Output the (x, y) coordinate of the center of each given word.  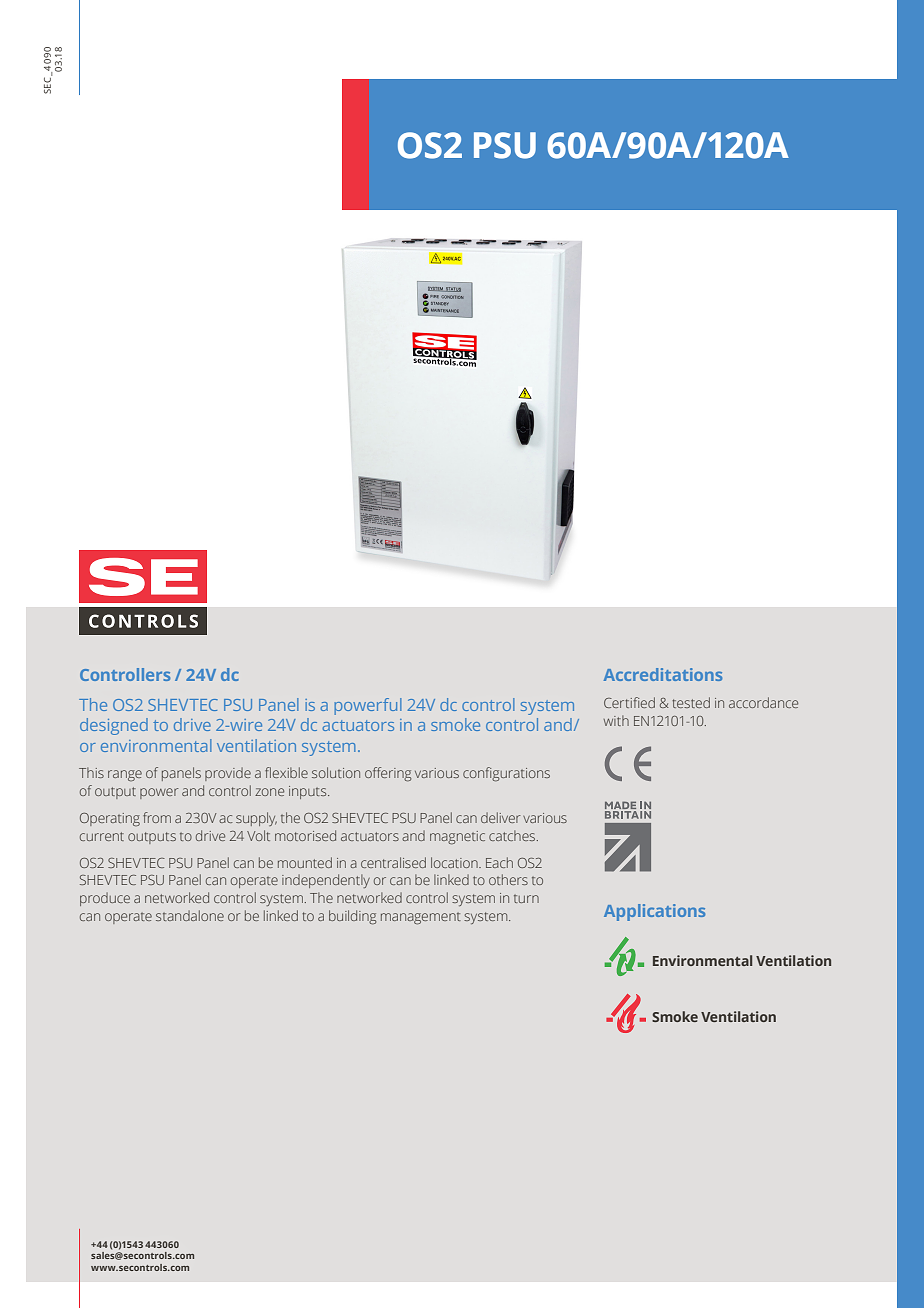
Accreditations (663, 674)
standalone (190, 915)
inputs (309, 792)
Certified (629, 702)
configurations (506, 774)
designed (114, 726)
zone (269, 792)
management (421, 919)
